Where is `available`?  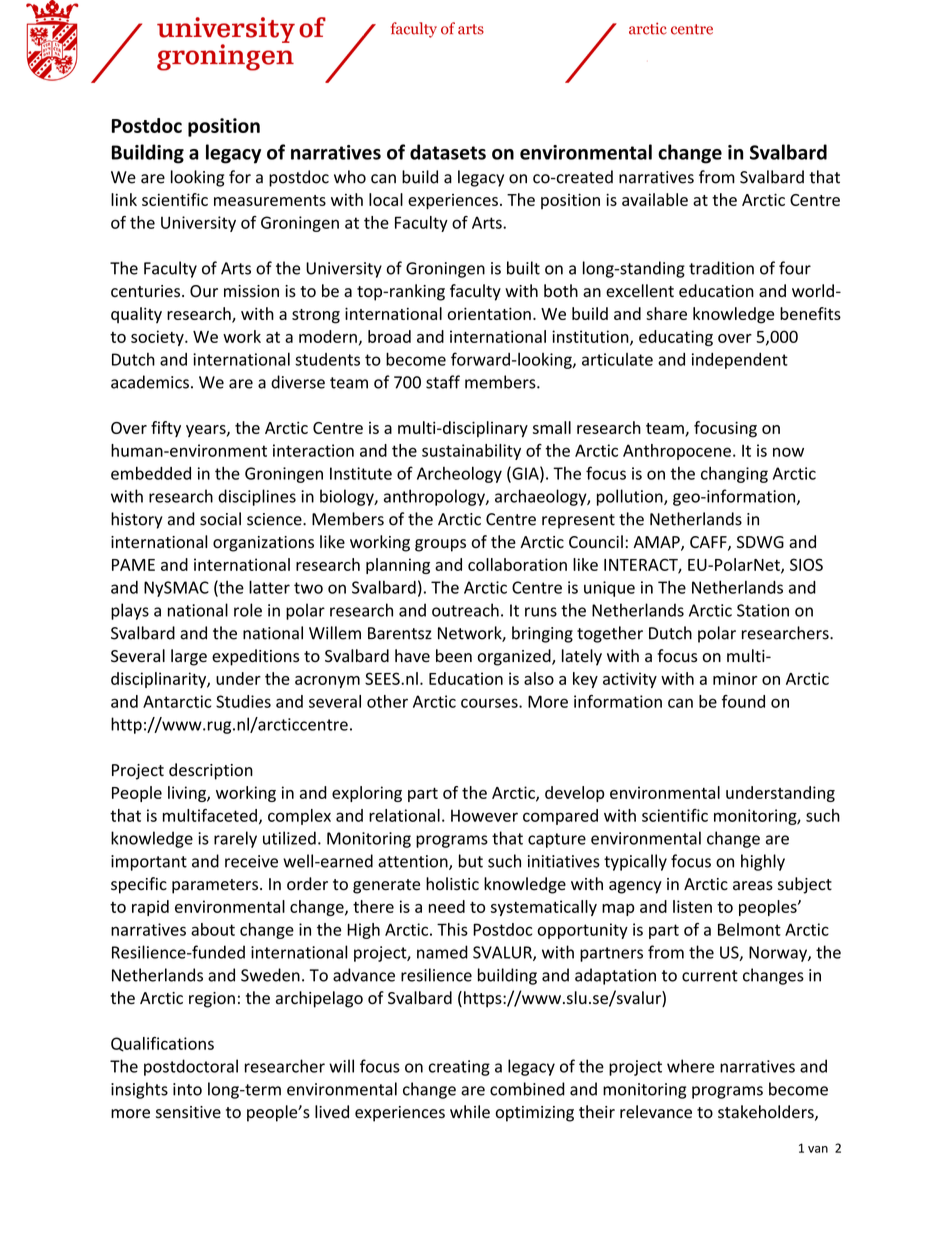 available is located at coordinates (655, 199).
